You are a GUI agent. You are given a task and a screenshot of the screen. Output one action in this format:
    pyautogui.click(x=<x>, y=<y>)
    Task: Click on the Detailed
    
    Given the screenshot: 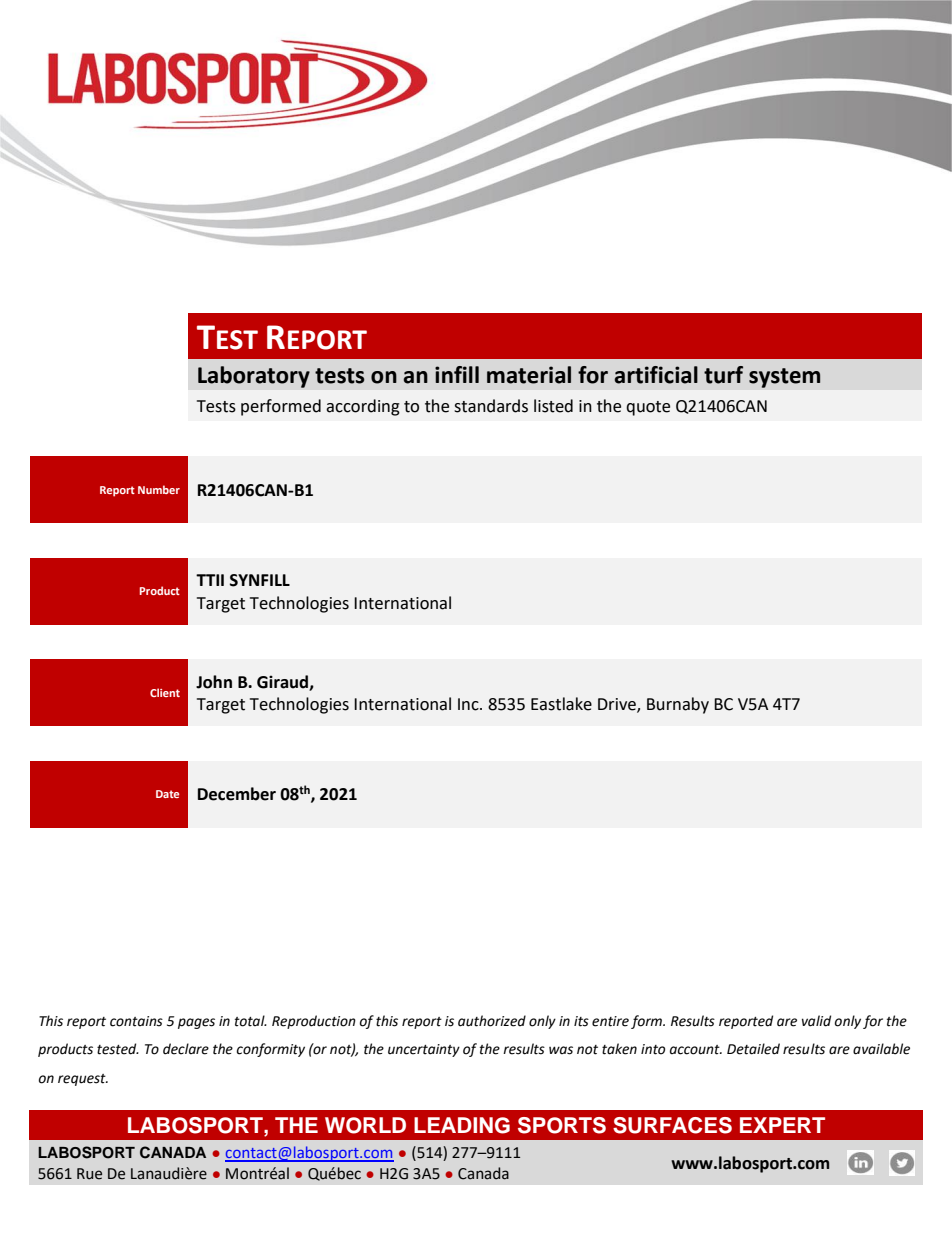 What is the action you would take?
    pyautogui.click(x=753, y=1049)
